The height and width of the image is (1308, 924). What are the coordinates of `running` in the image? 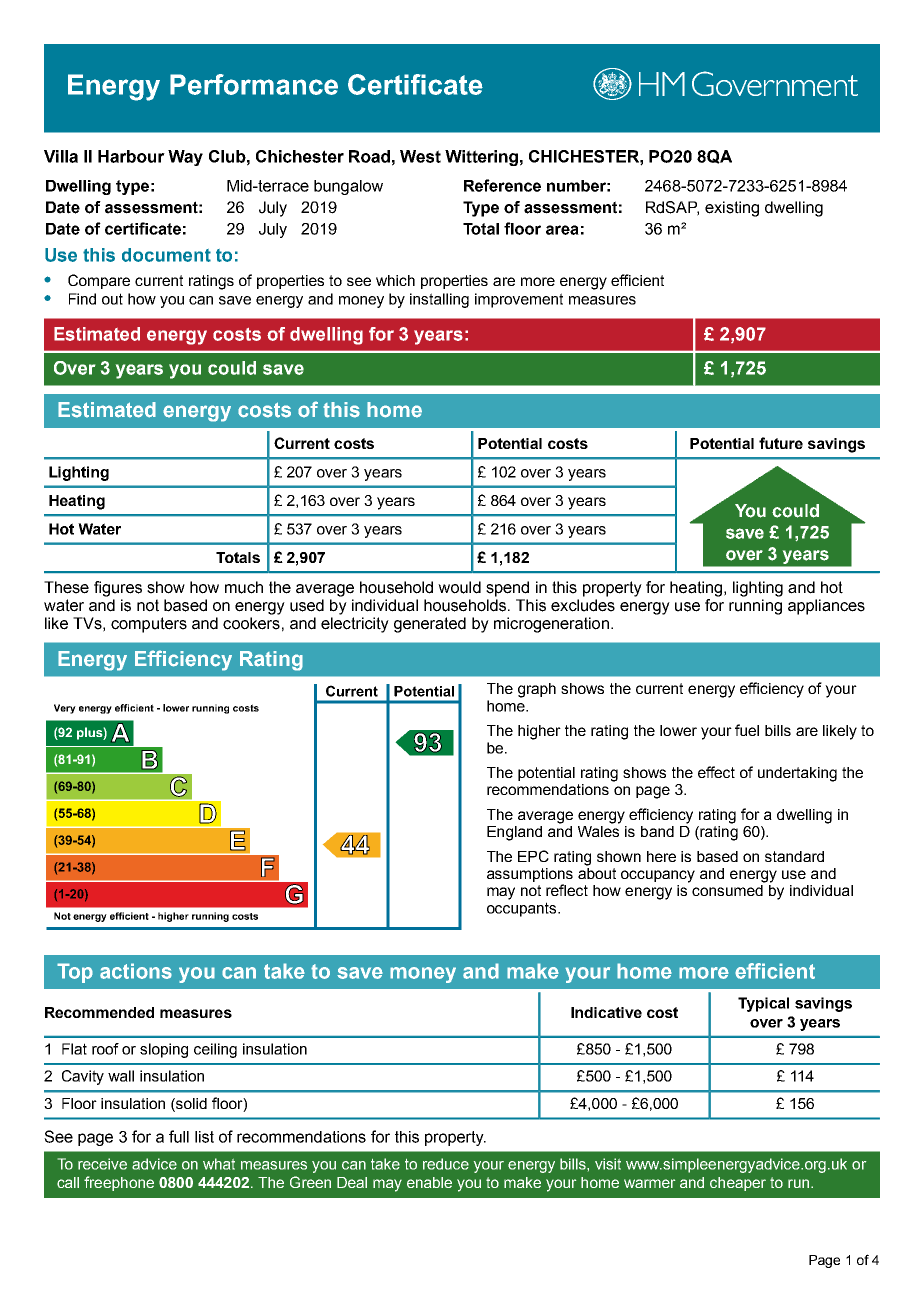 It's located at (755, 607).
